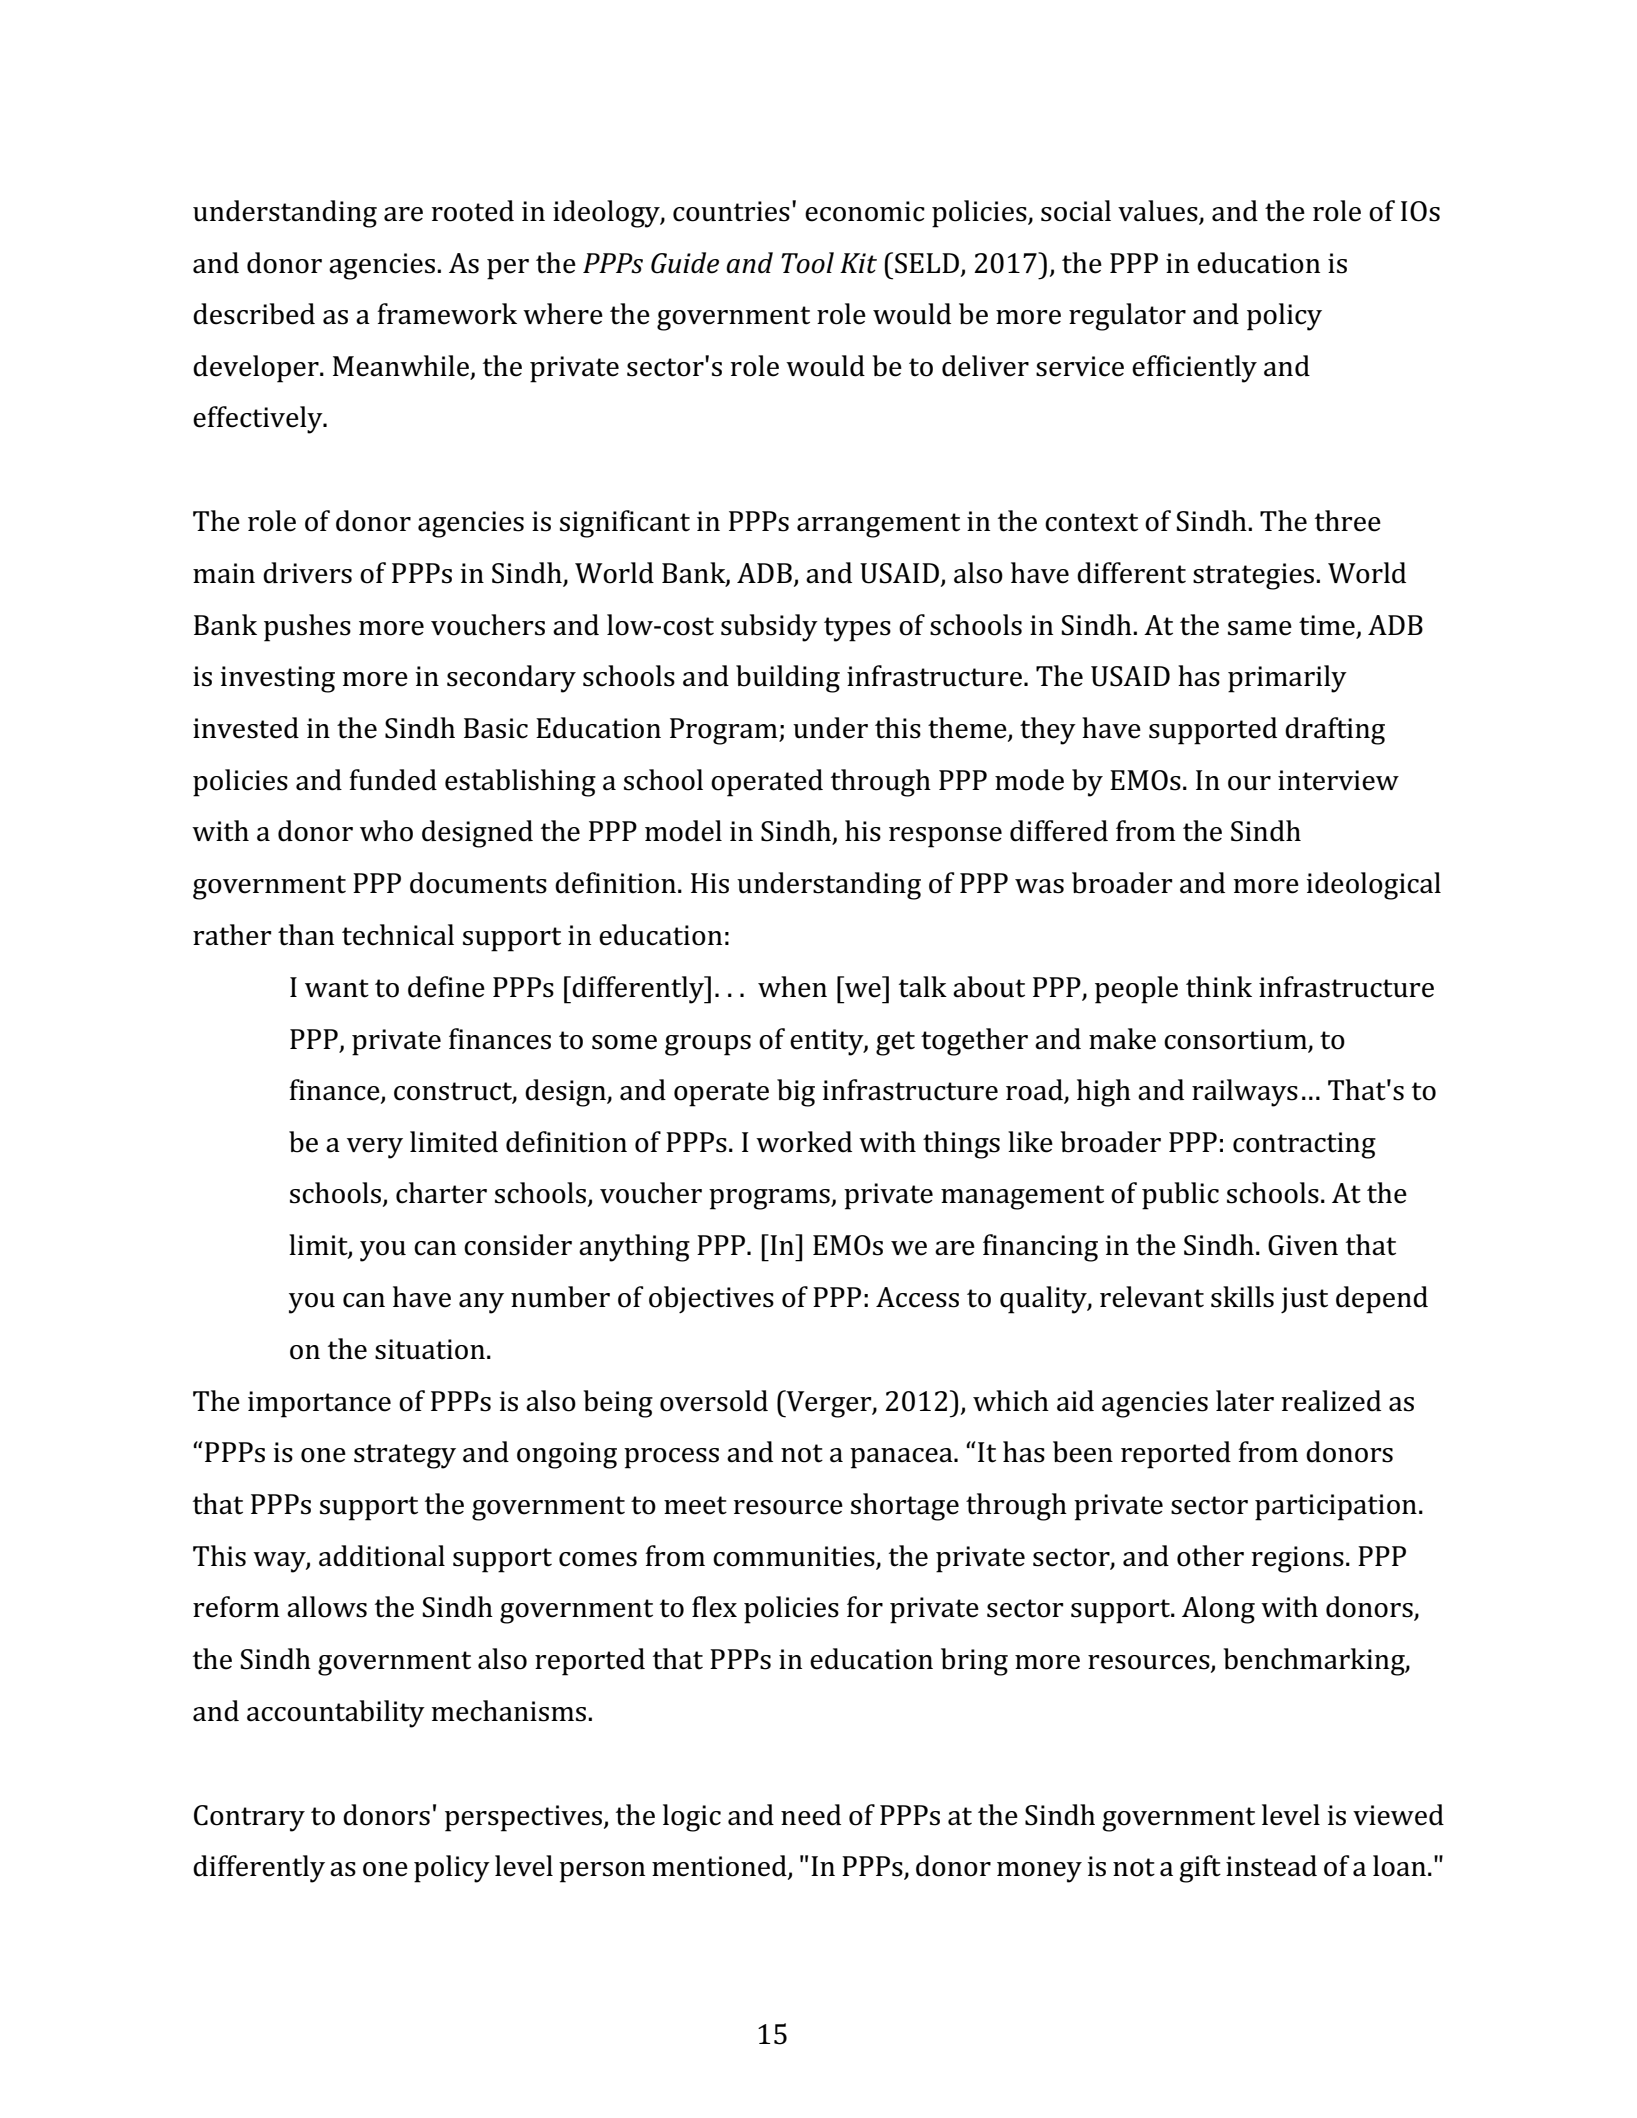 The width and height of the screenshot is (1637, 2118). What do you see at coordinates (1158, 211) in the screenshot?
I see `values` at bounding box center [1158, 211].
